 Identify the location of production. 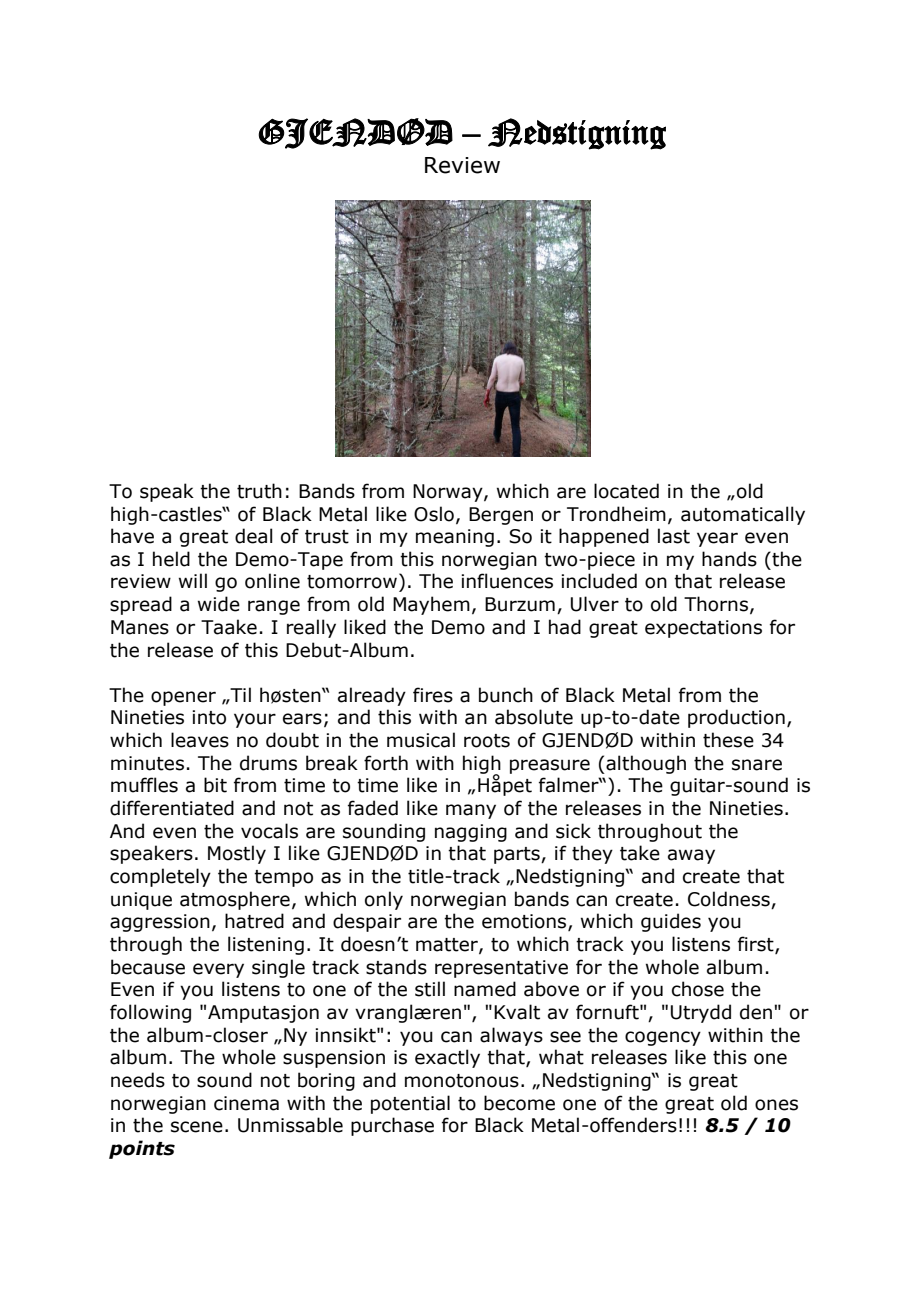
(736, 718).
